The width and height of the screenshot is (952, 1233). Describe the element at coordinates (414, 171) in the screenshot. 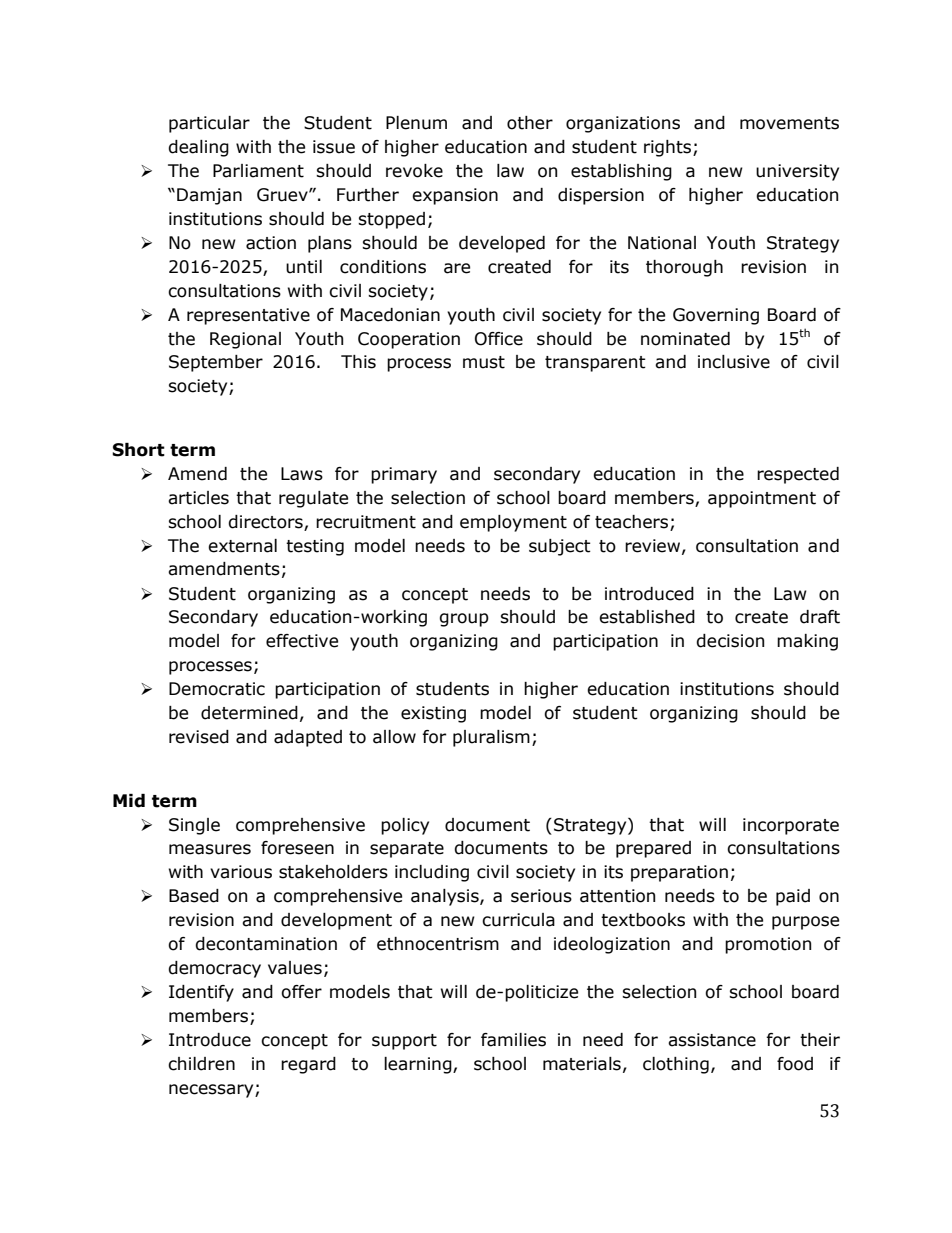

I see `revoke` at that location.
